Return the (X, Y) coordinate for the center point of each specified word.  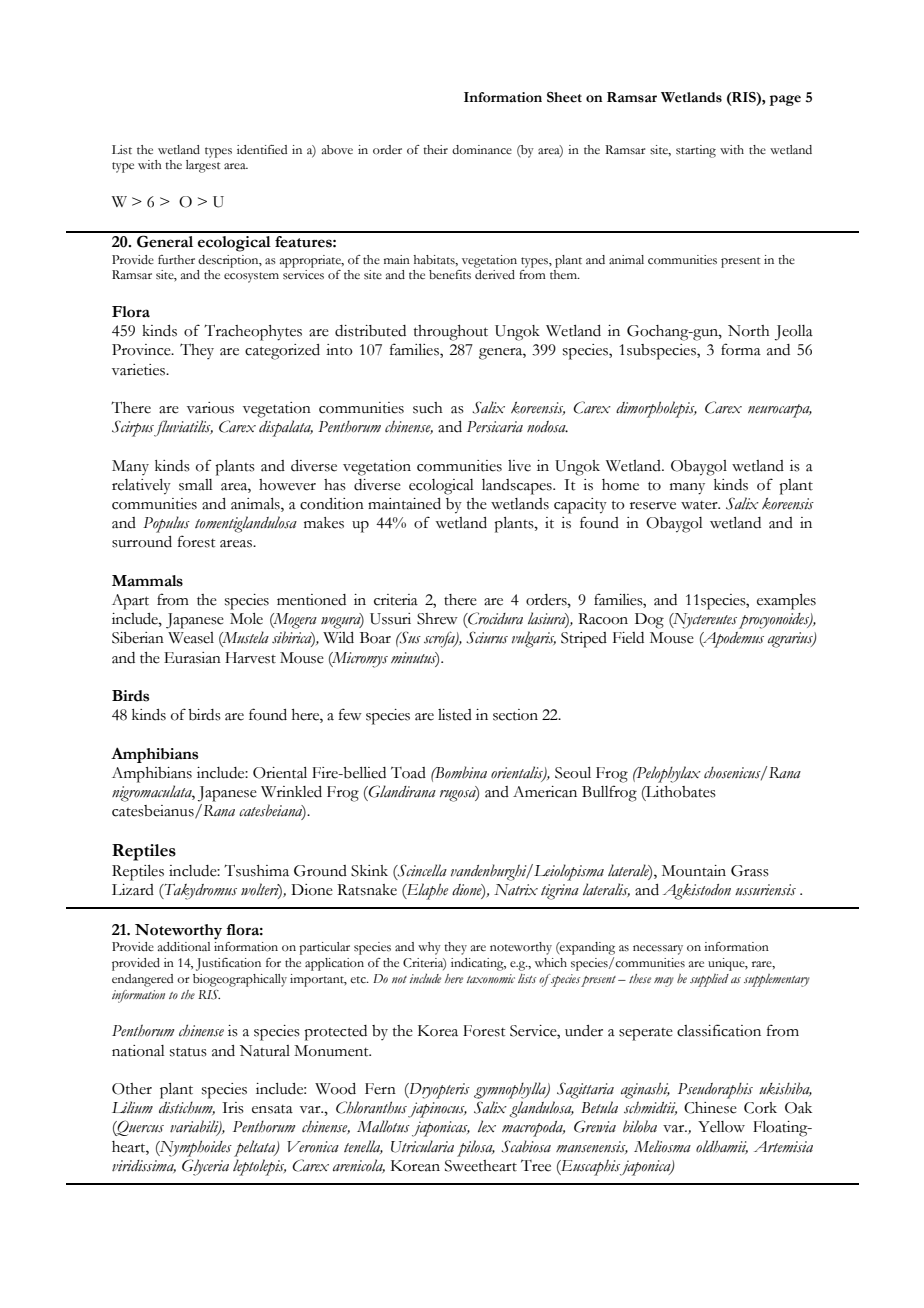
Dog (649, 621)
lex (487, 1126)
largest (203, 166)
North (749, 331)
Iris (233, 1108)
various (210, 408)
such (428, 408)
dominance (482, 150)
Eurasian (192, 658)
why (429, 948)
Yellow (721, 1127)
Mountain (694, 871)
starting (696, 151)
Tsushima (256, 870)
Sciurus (487, 637)
